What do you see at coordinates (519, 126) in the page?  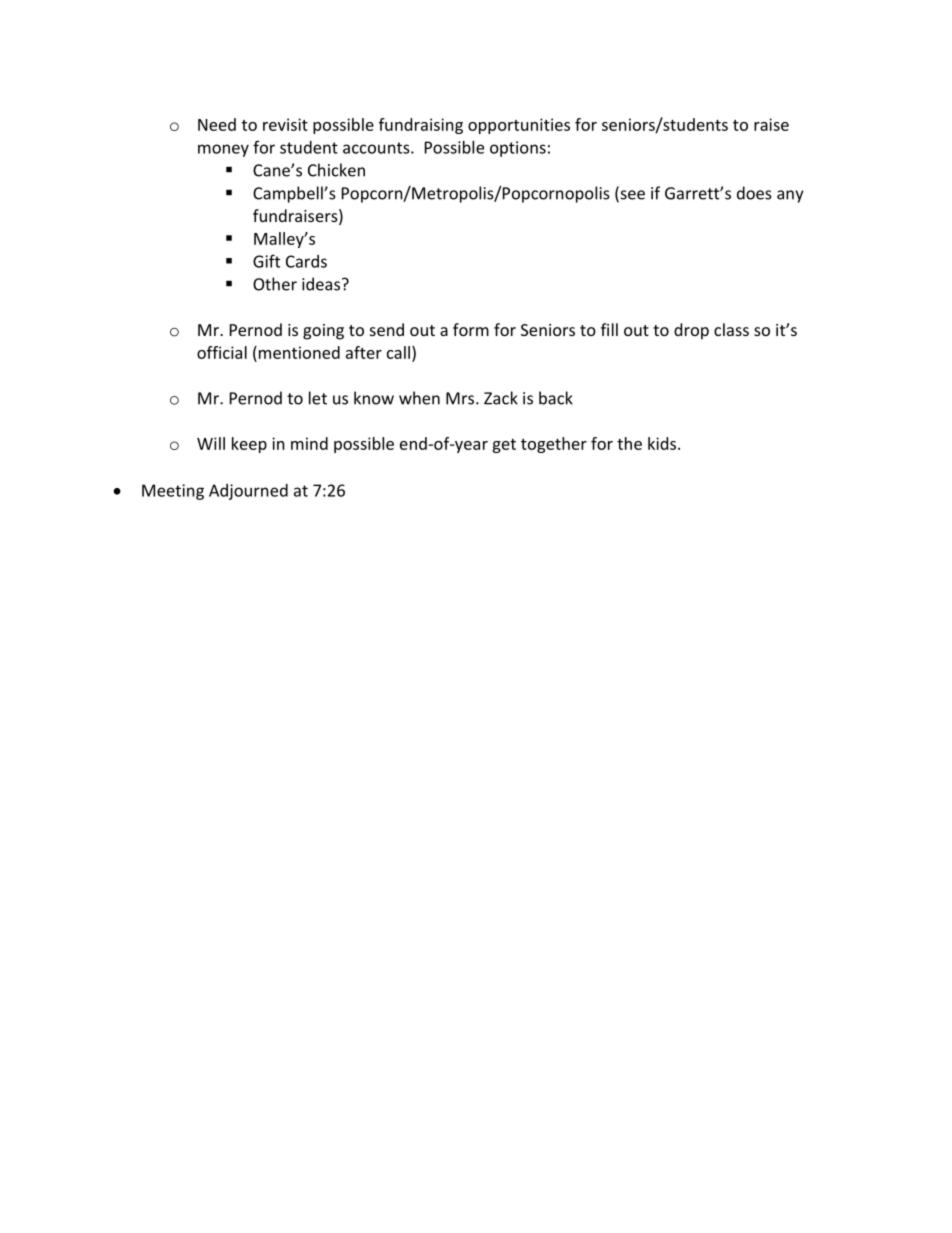 I see `opportunities` at bounding box center [519, 126].
